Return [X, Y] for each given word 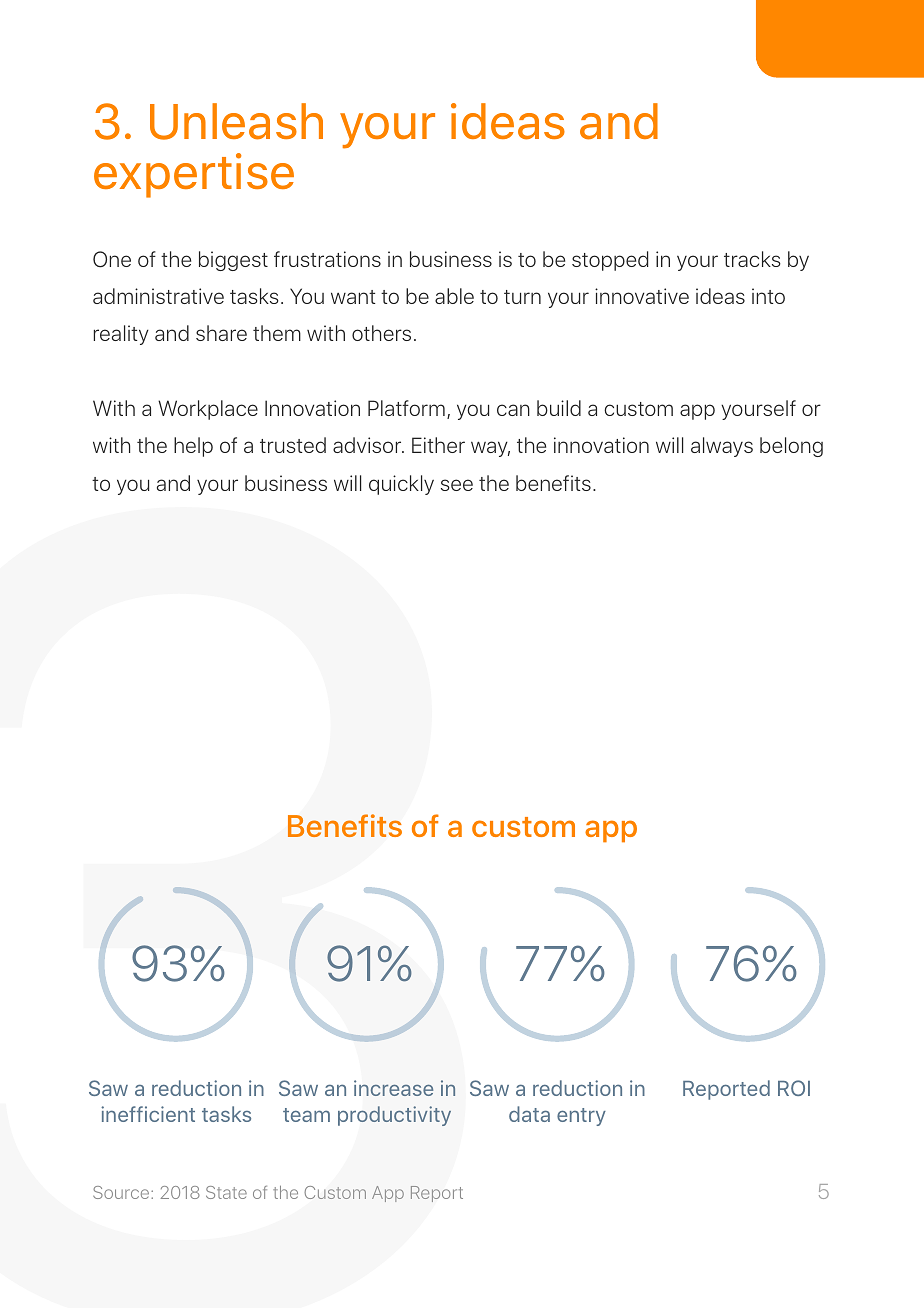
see [457, 485]
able [454, 296]
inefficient [148, 1114]
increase [393, 1088]
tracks [752, 259]
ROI [794, 1088]
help [193, 447]
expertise [194, 175]
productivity [394, 1116]
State [226, 1192]
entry [581, 1117]
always [722, 447]
